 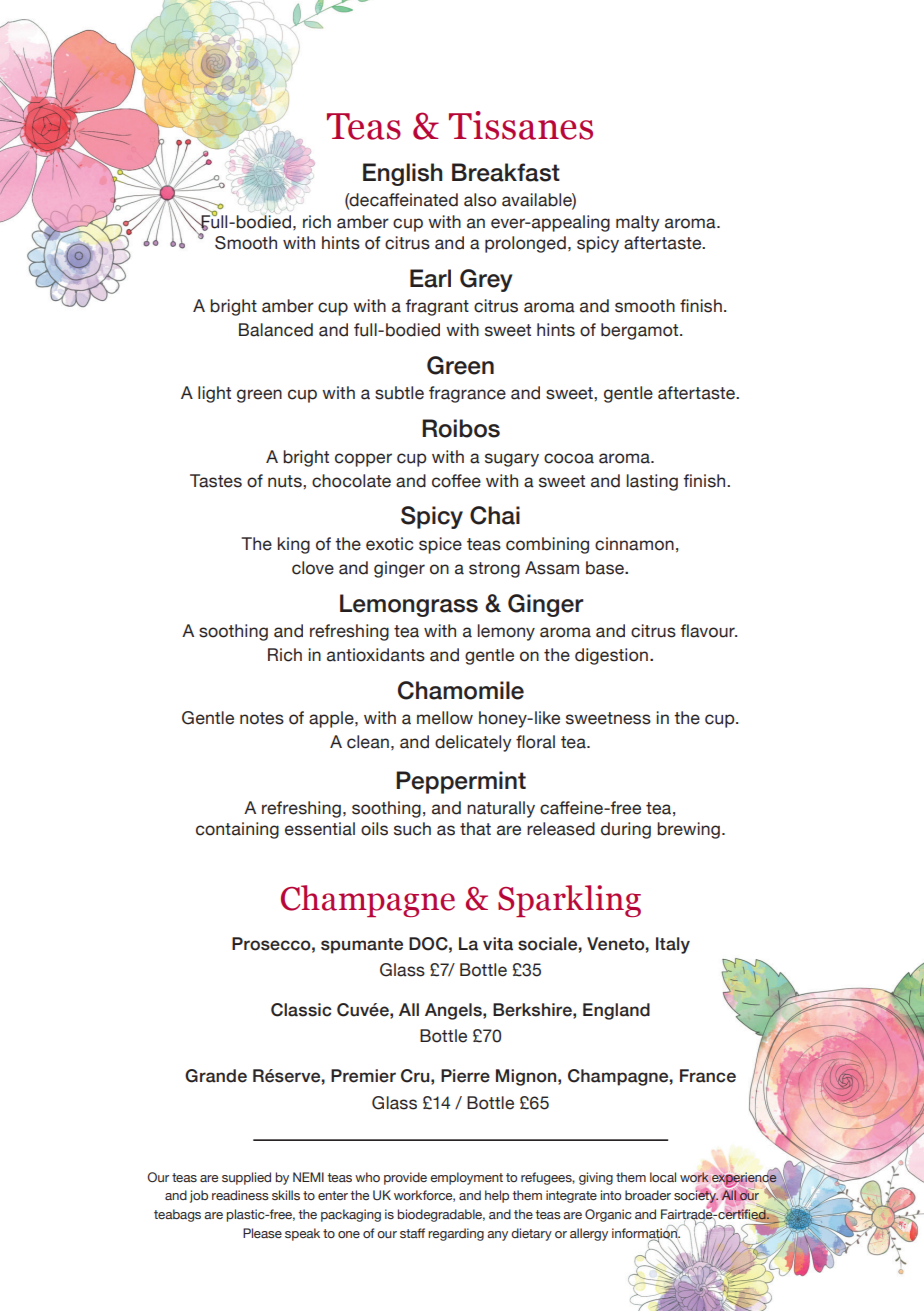 I want to click on malty, so click(x=638, y=223).
